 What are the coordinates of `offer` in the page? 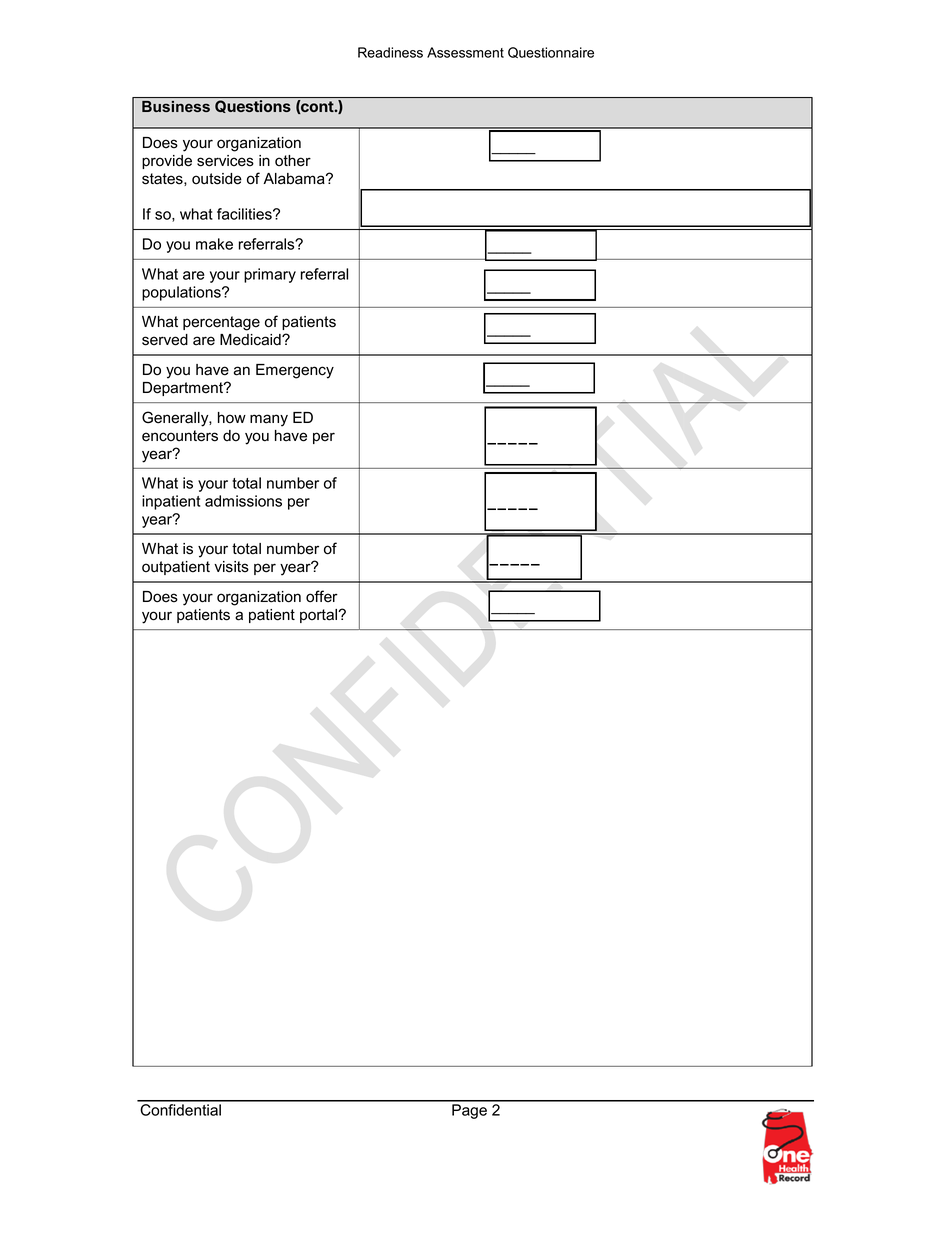 It's located at (322, 596).
